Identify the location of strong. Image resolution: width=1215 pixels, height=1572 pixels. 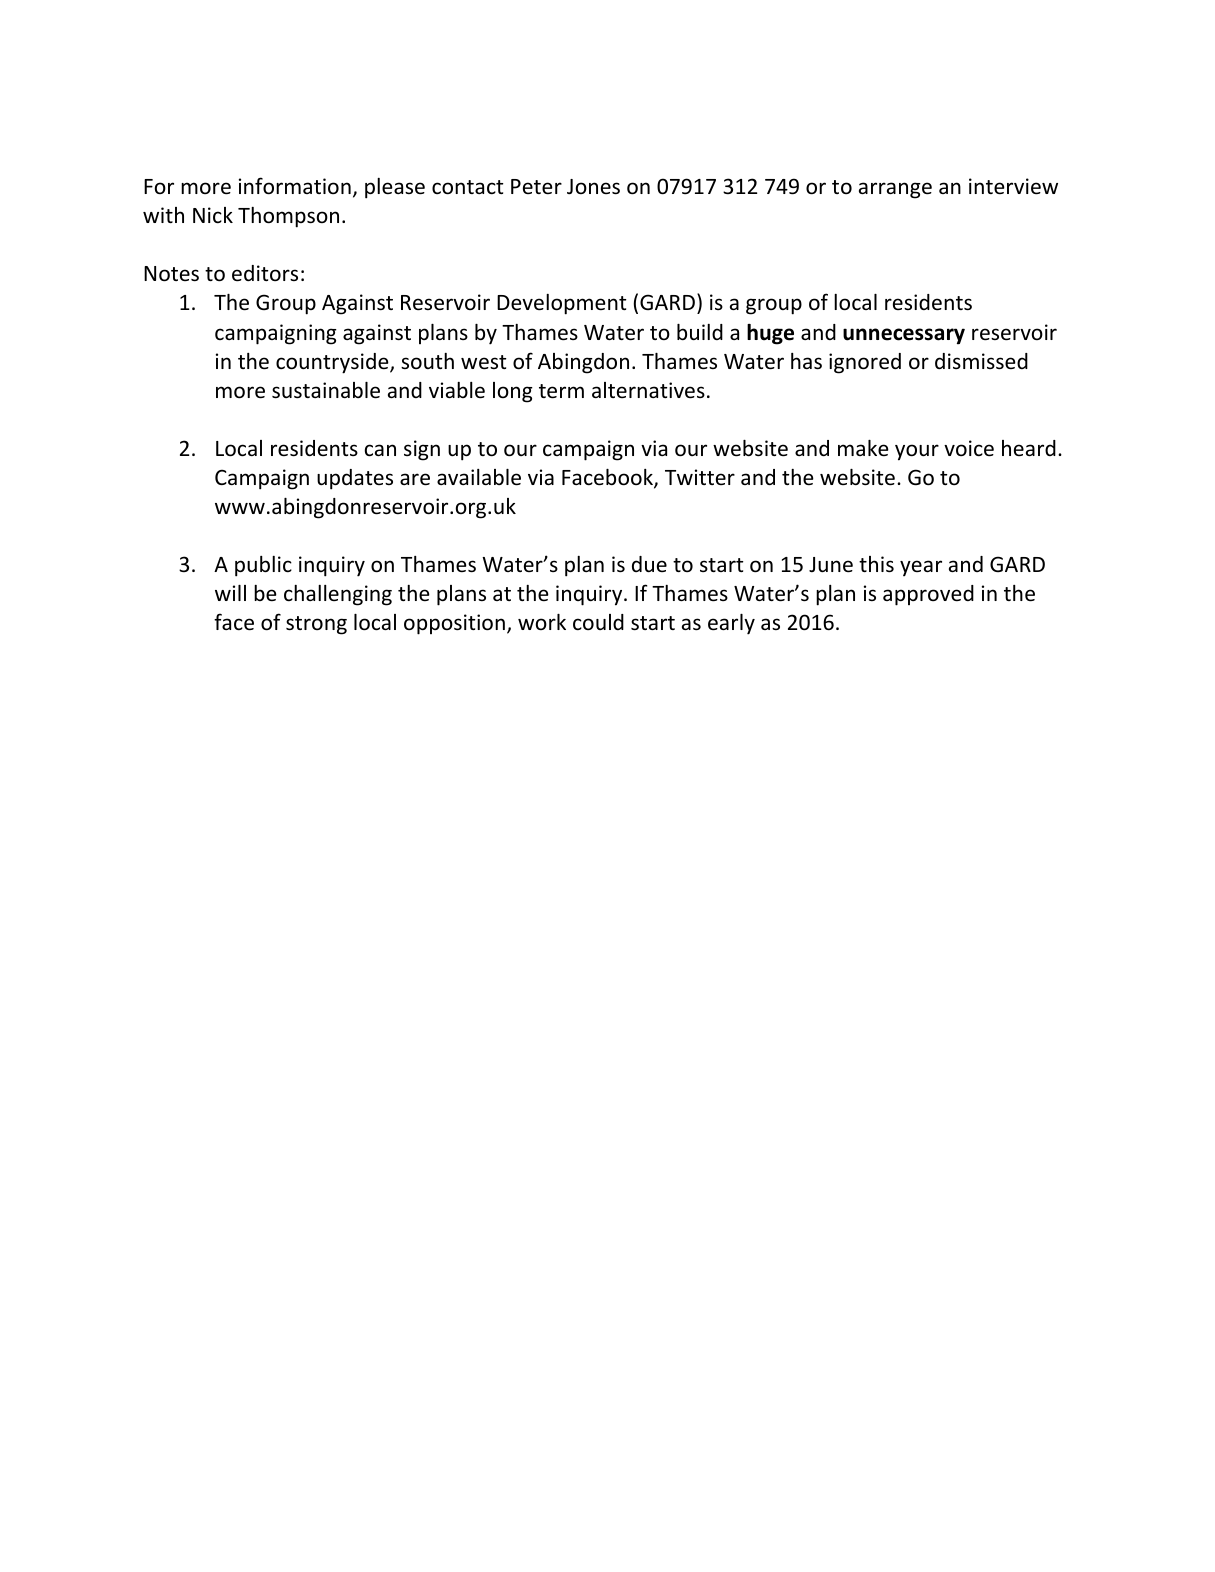
(316, 625).
